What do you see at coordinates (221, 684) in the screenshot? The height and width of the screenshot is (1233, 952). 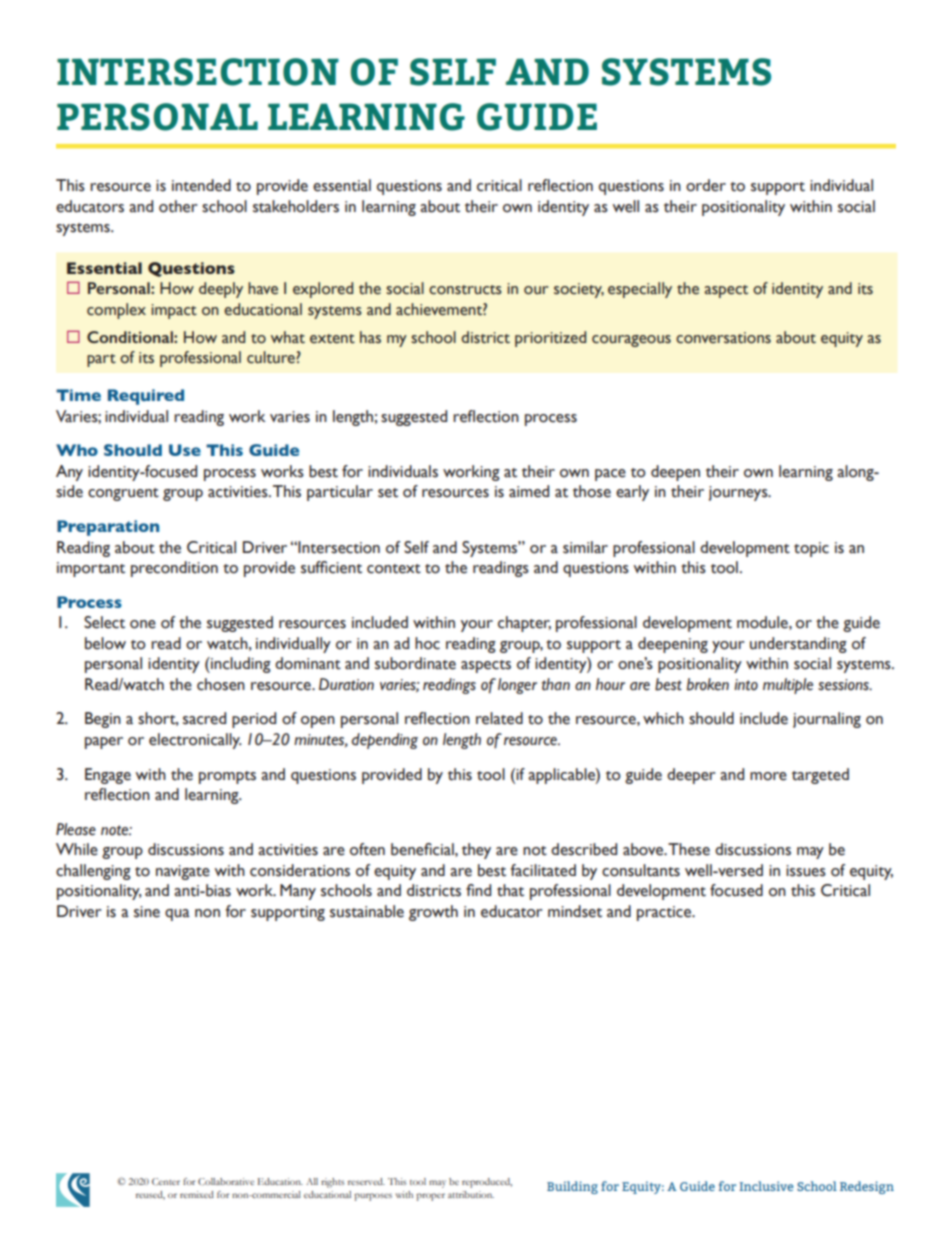 I see `chosen` at bounding box center [221, 684].
